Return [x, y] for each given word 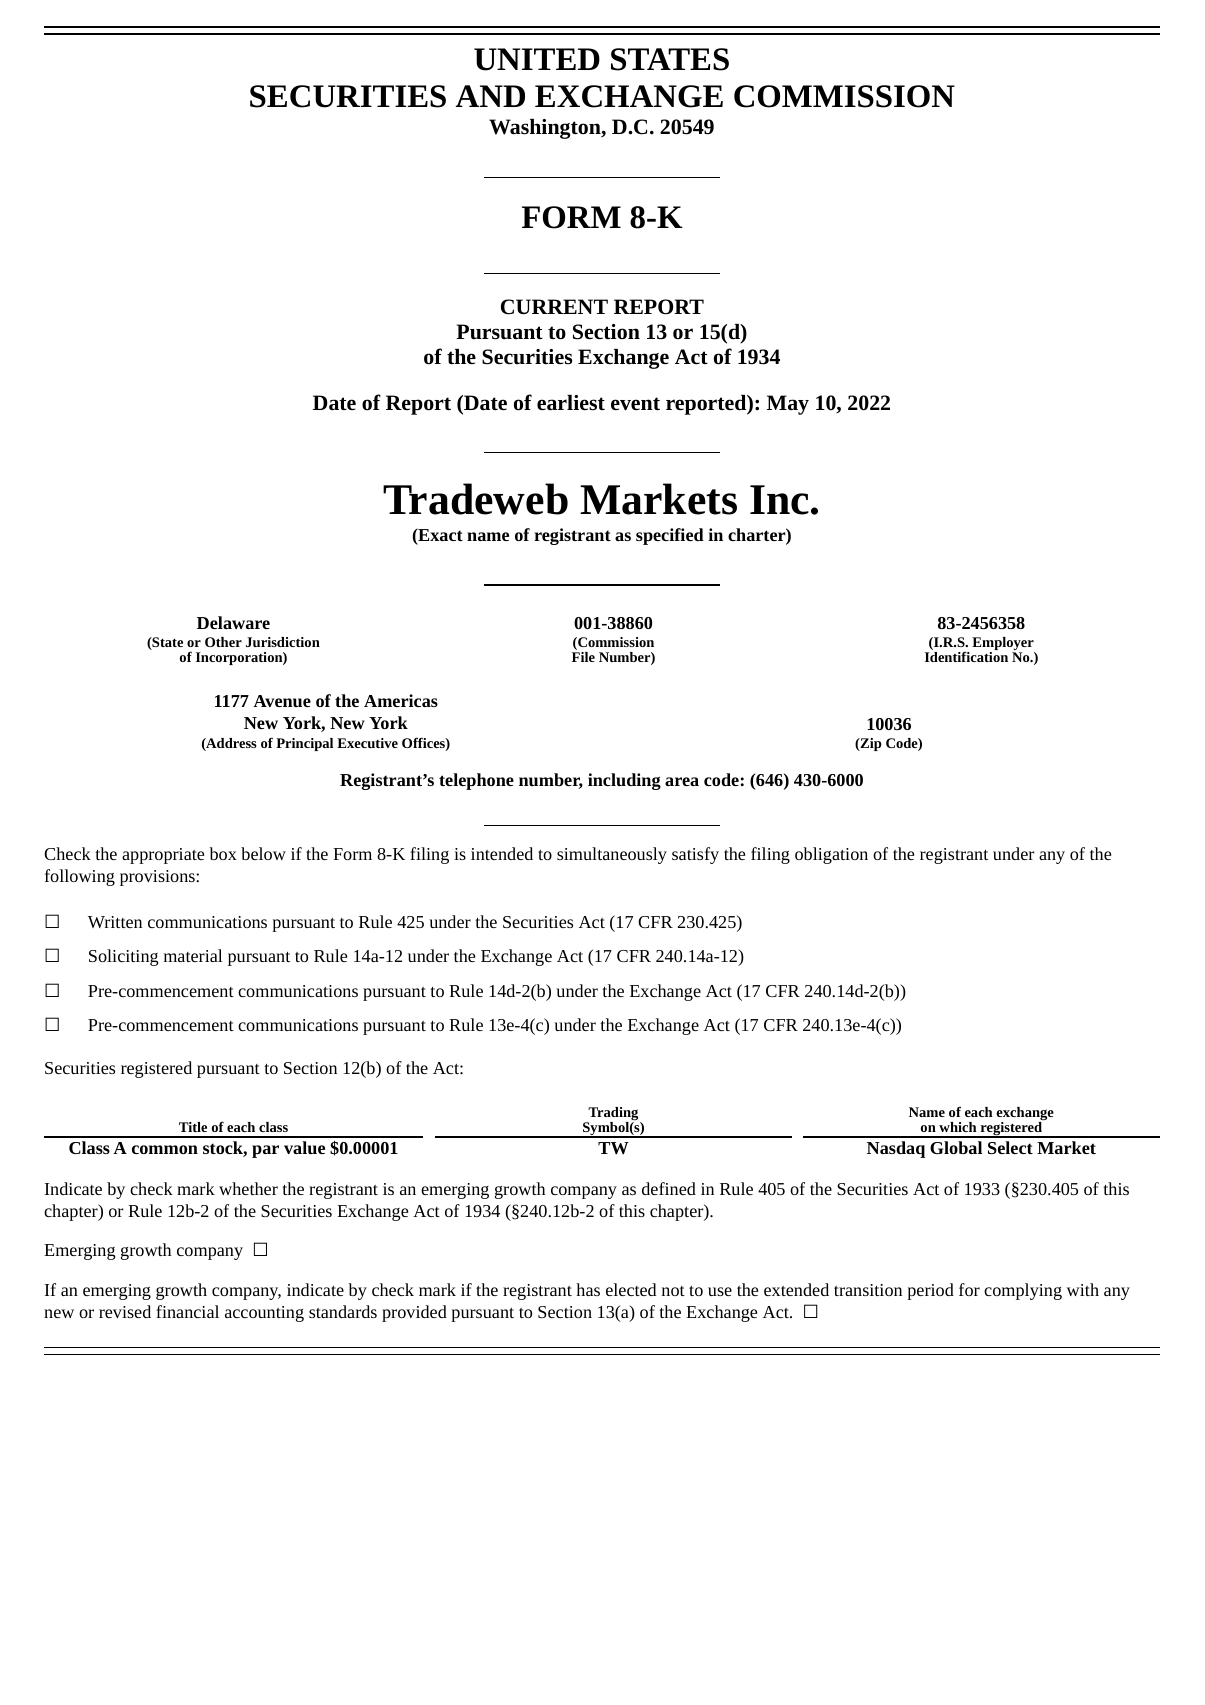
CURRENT [554, 307]
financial [187, 1311]
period [930, 1291]
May [788, 405]
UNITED [537, 59]
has [588, 1289]
